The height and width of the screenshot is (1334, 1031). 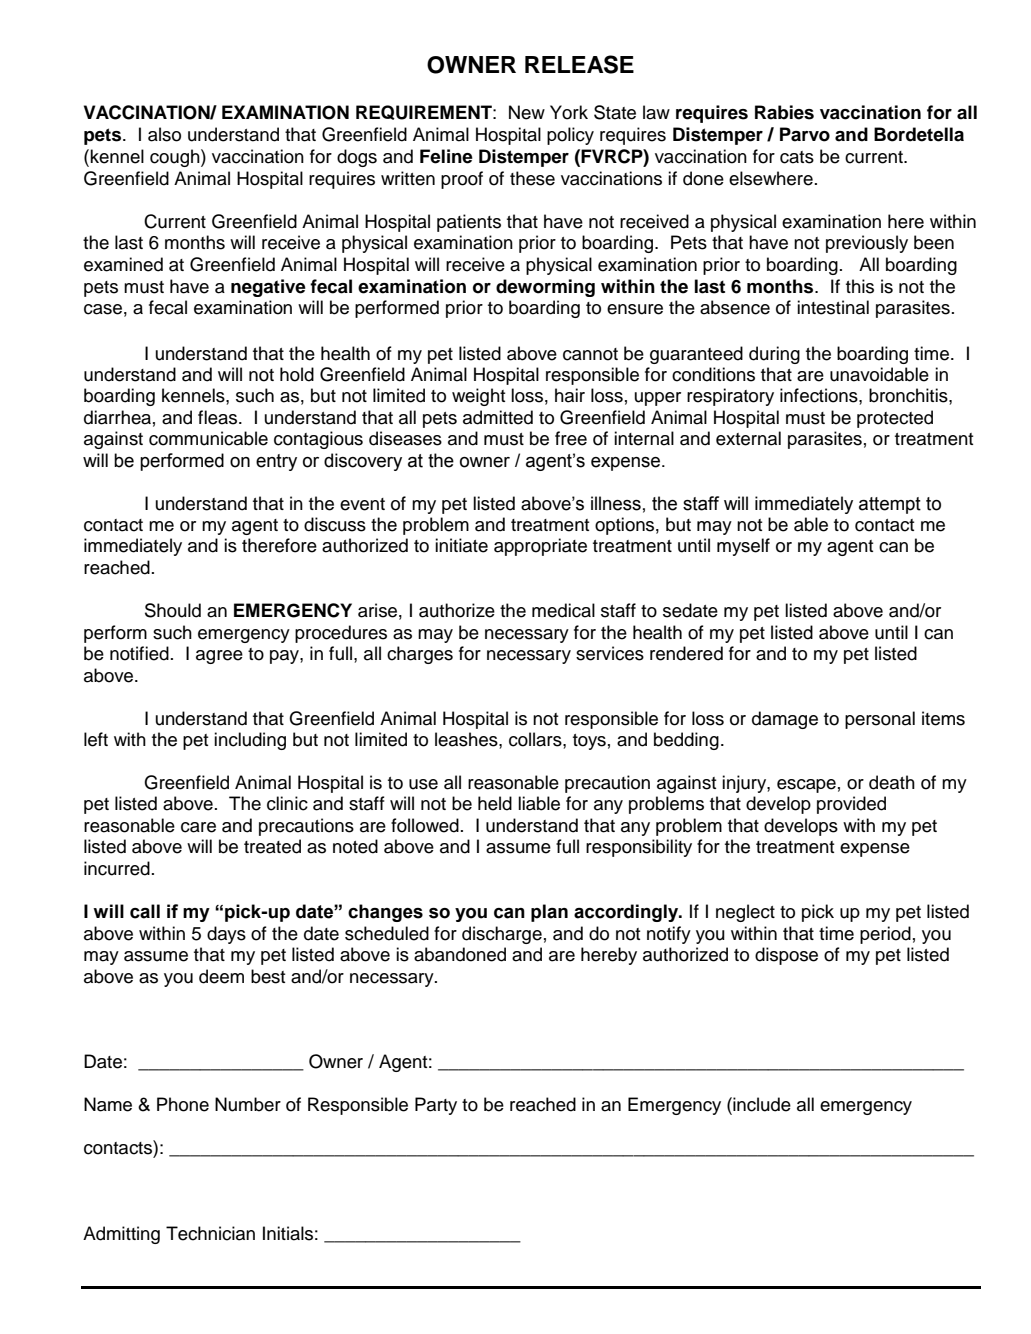 I want to click on fleas, so click(x=217, y=417).
